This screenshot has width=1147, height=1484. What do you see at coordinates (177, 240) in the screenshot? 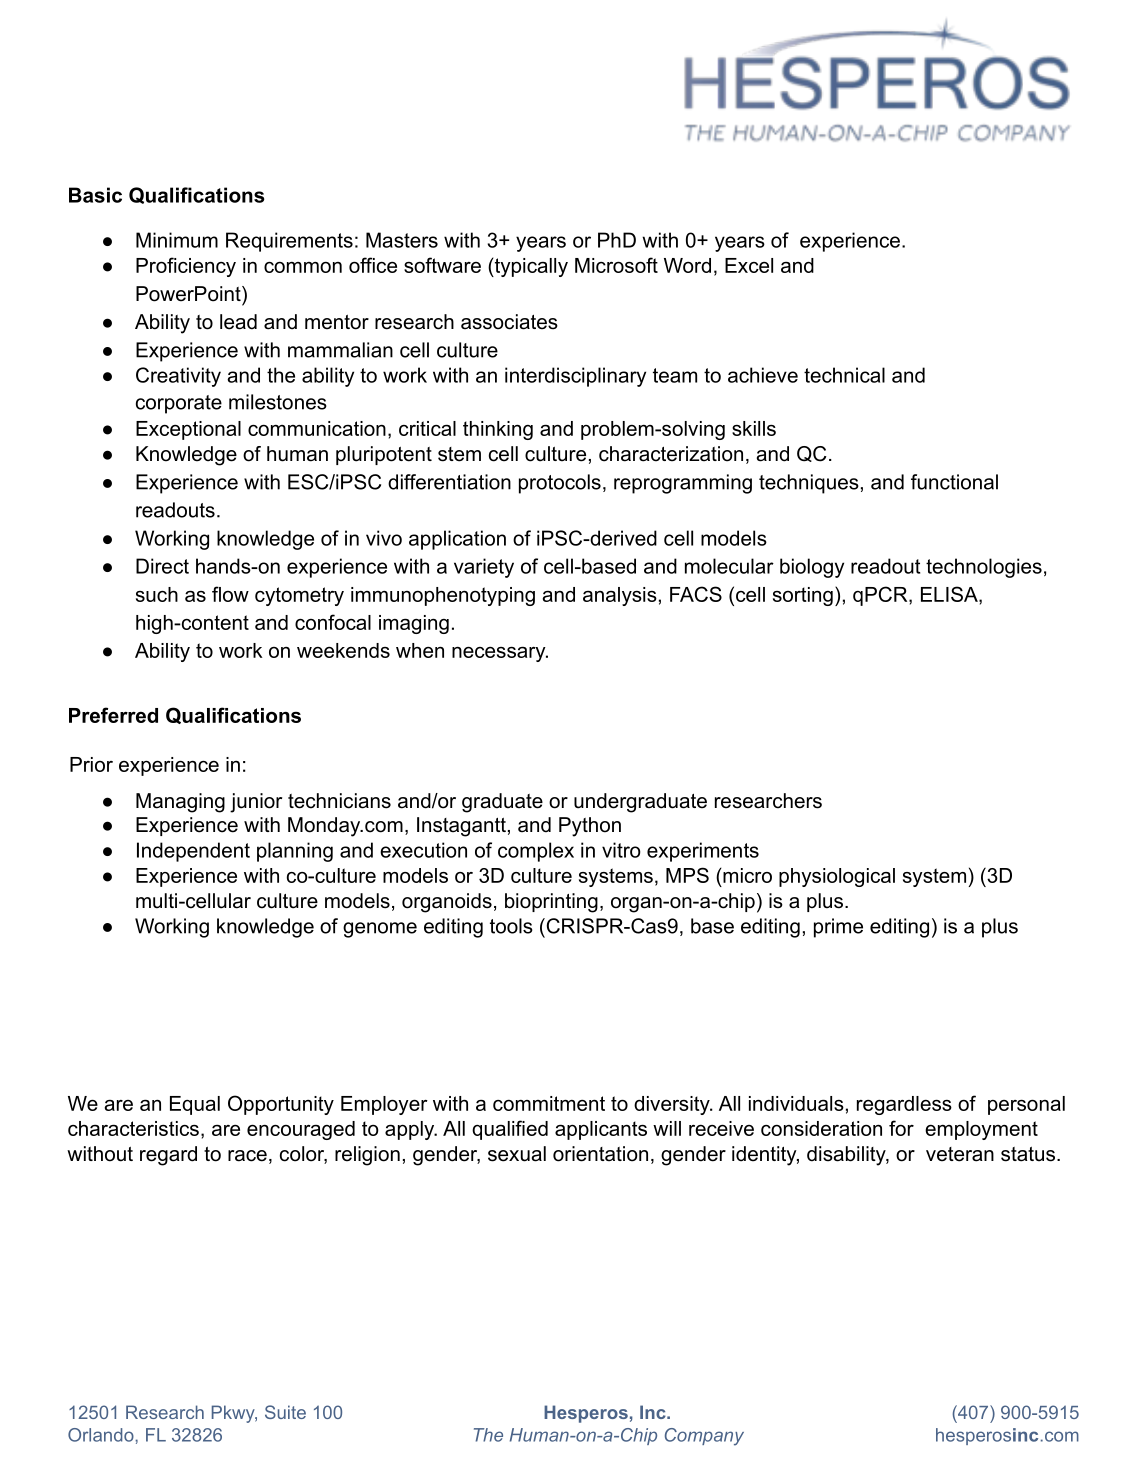
I see `Minimum` at bounding box center [177, 240].
